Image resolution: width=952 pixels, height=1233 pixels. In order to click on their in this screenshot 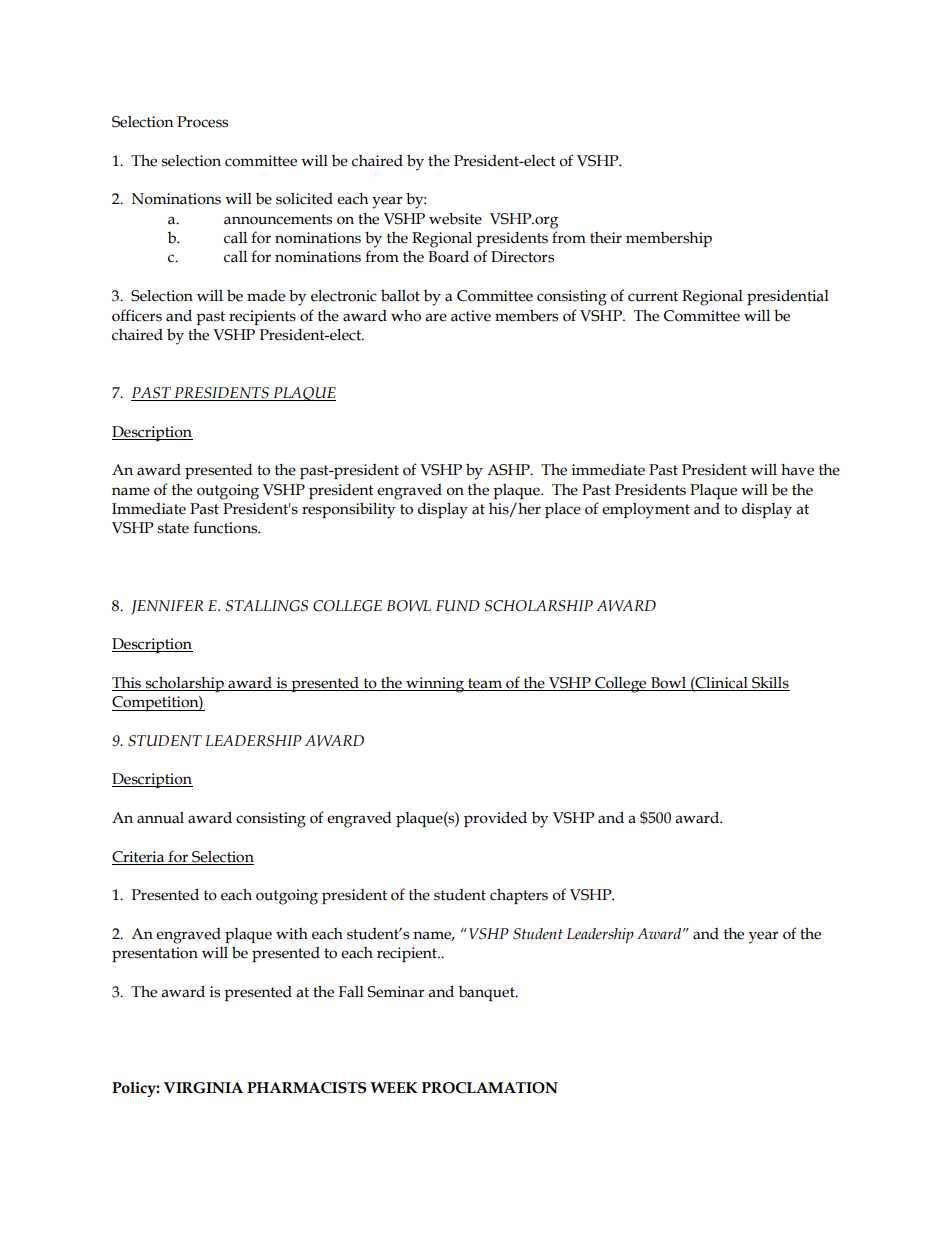, I will do `click(606, 238)`.
